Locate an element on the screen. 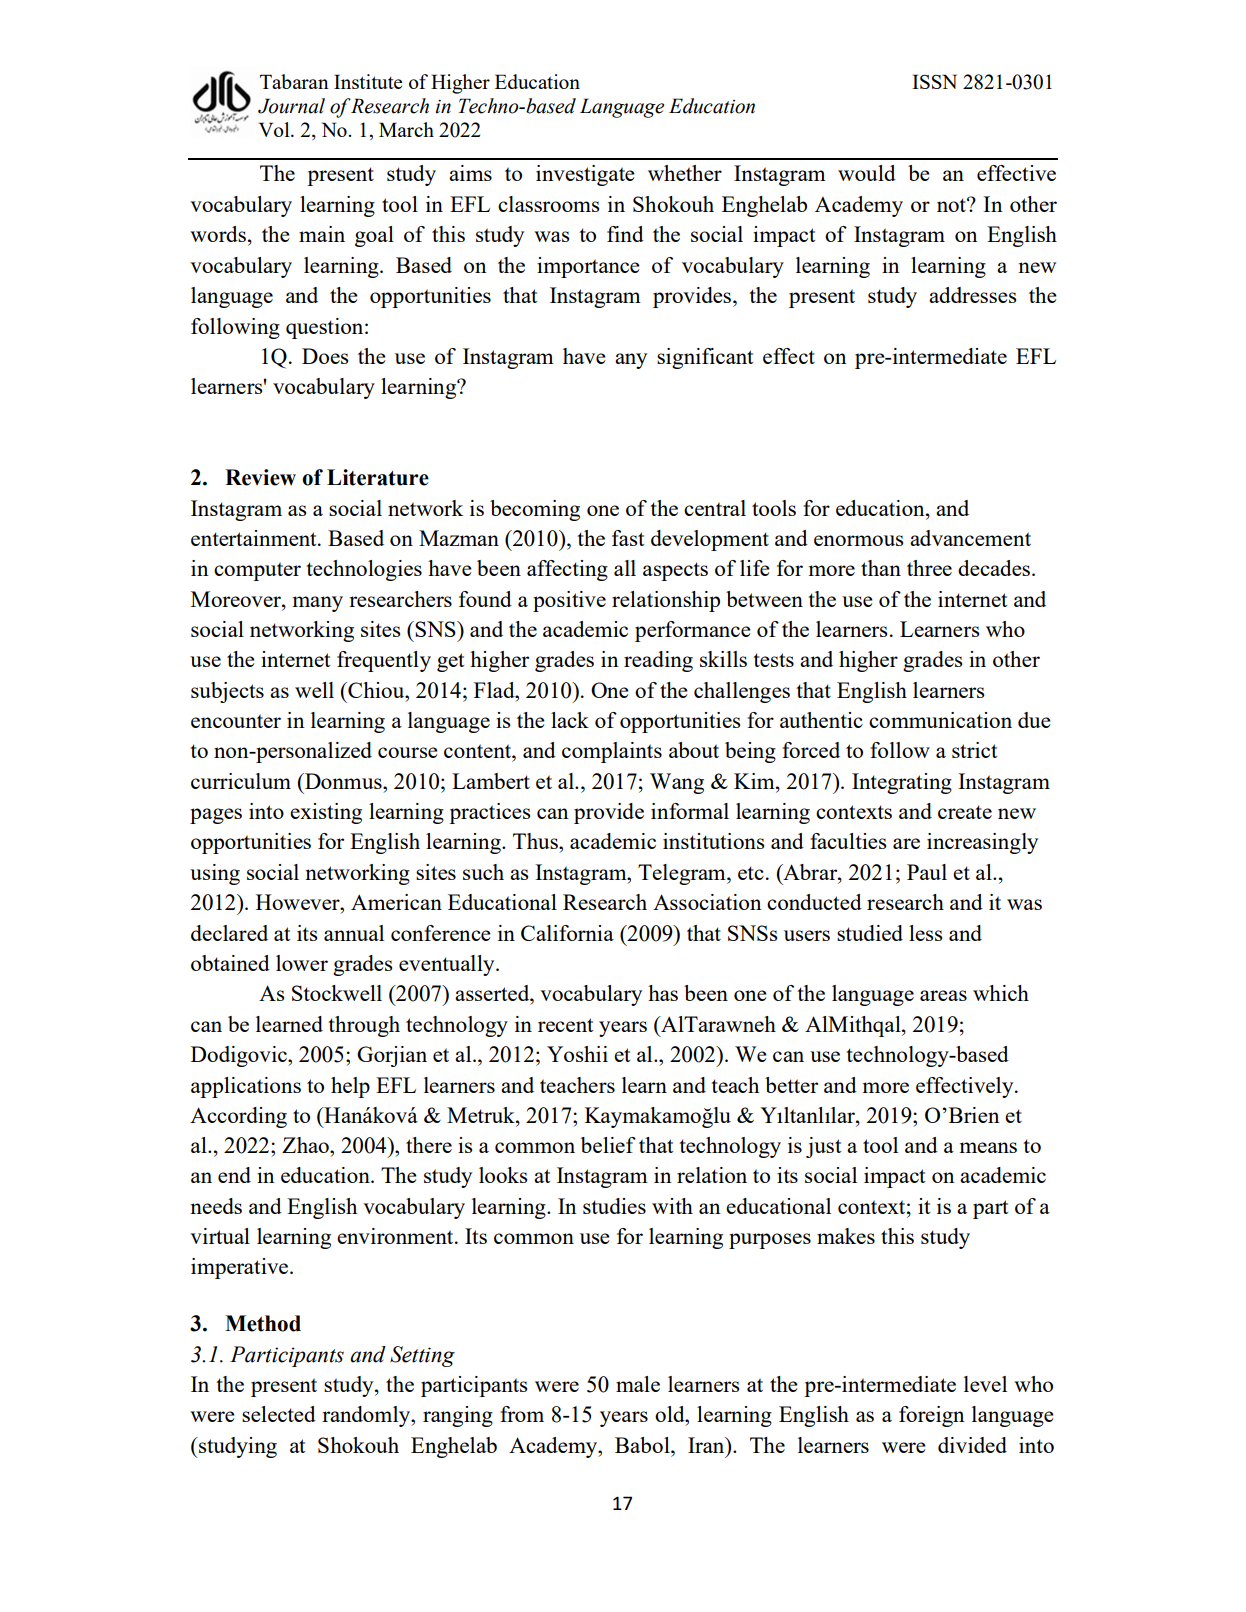 This screenshot has width=1246, height=1612. means is located at coordinates (988, 1147).
